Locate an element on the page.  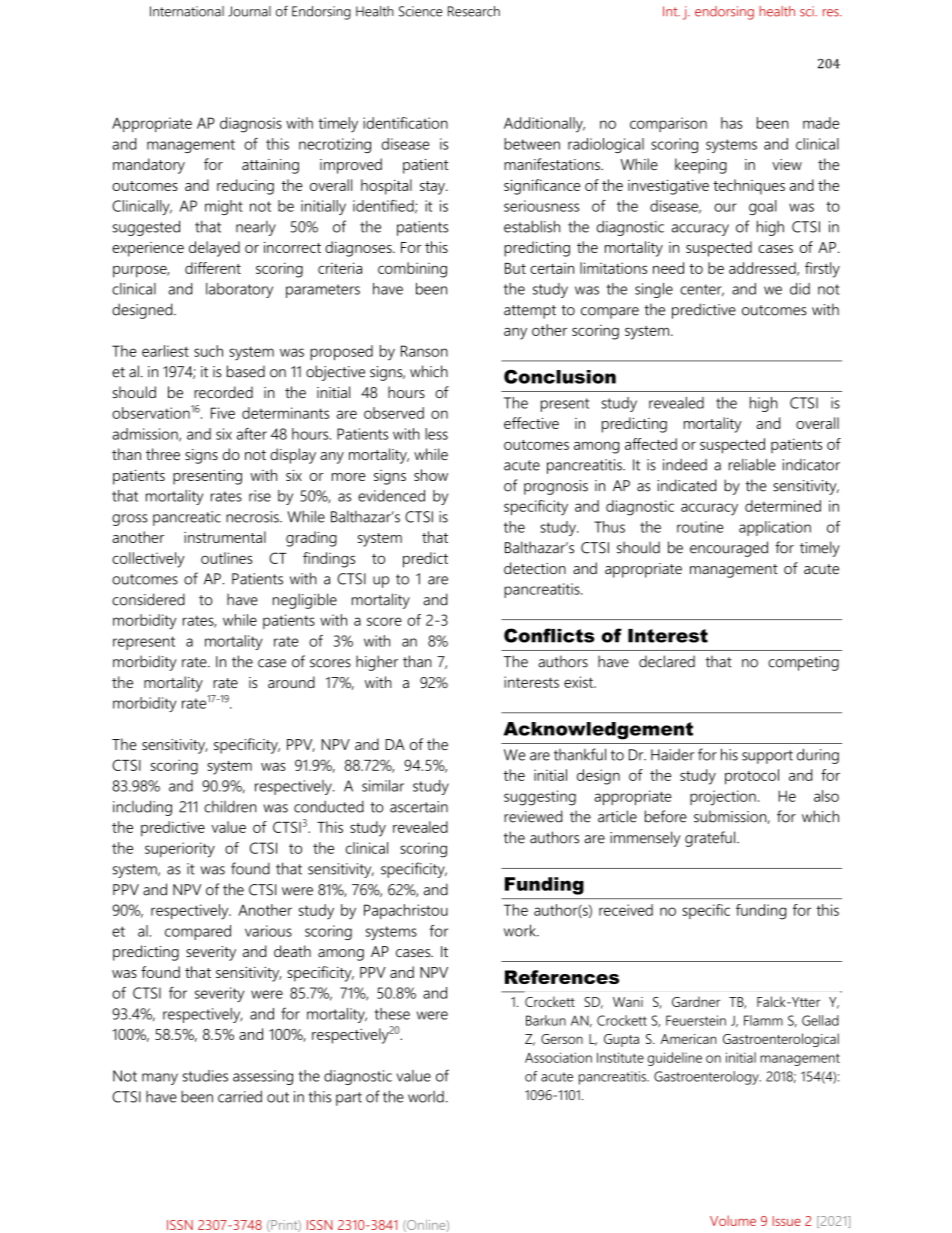
effective is located at coordinates (531, 423).
